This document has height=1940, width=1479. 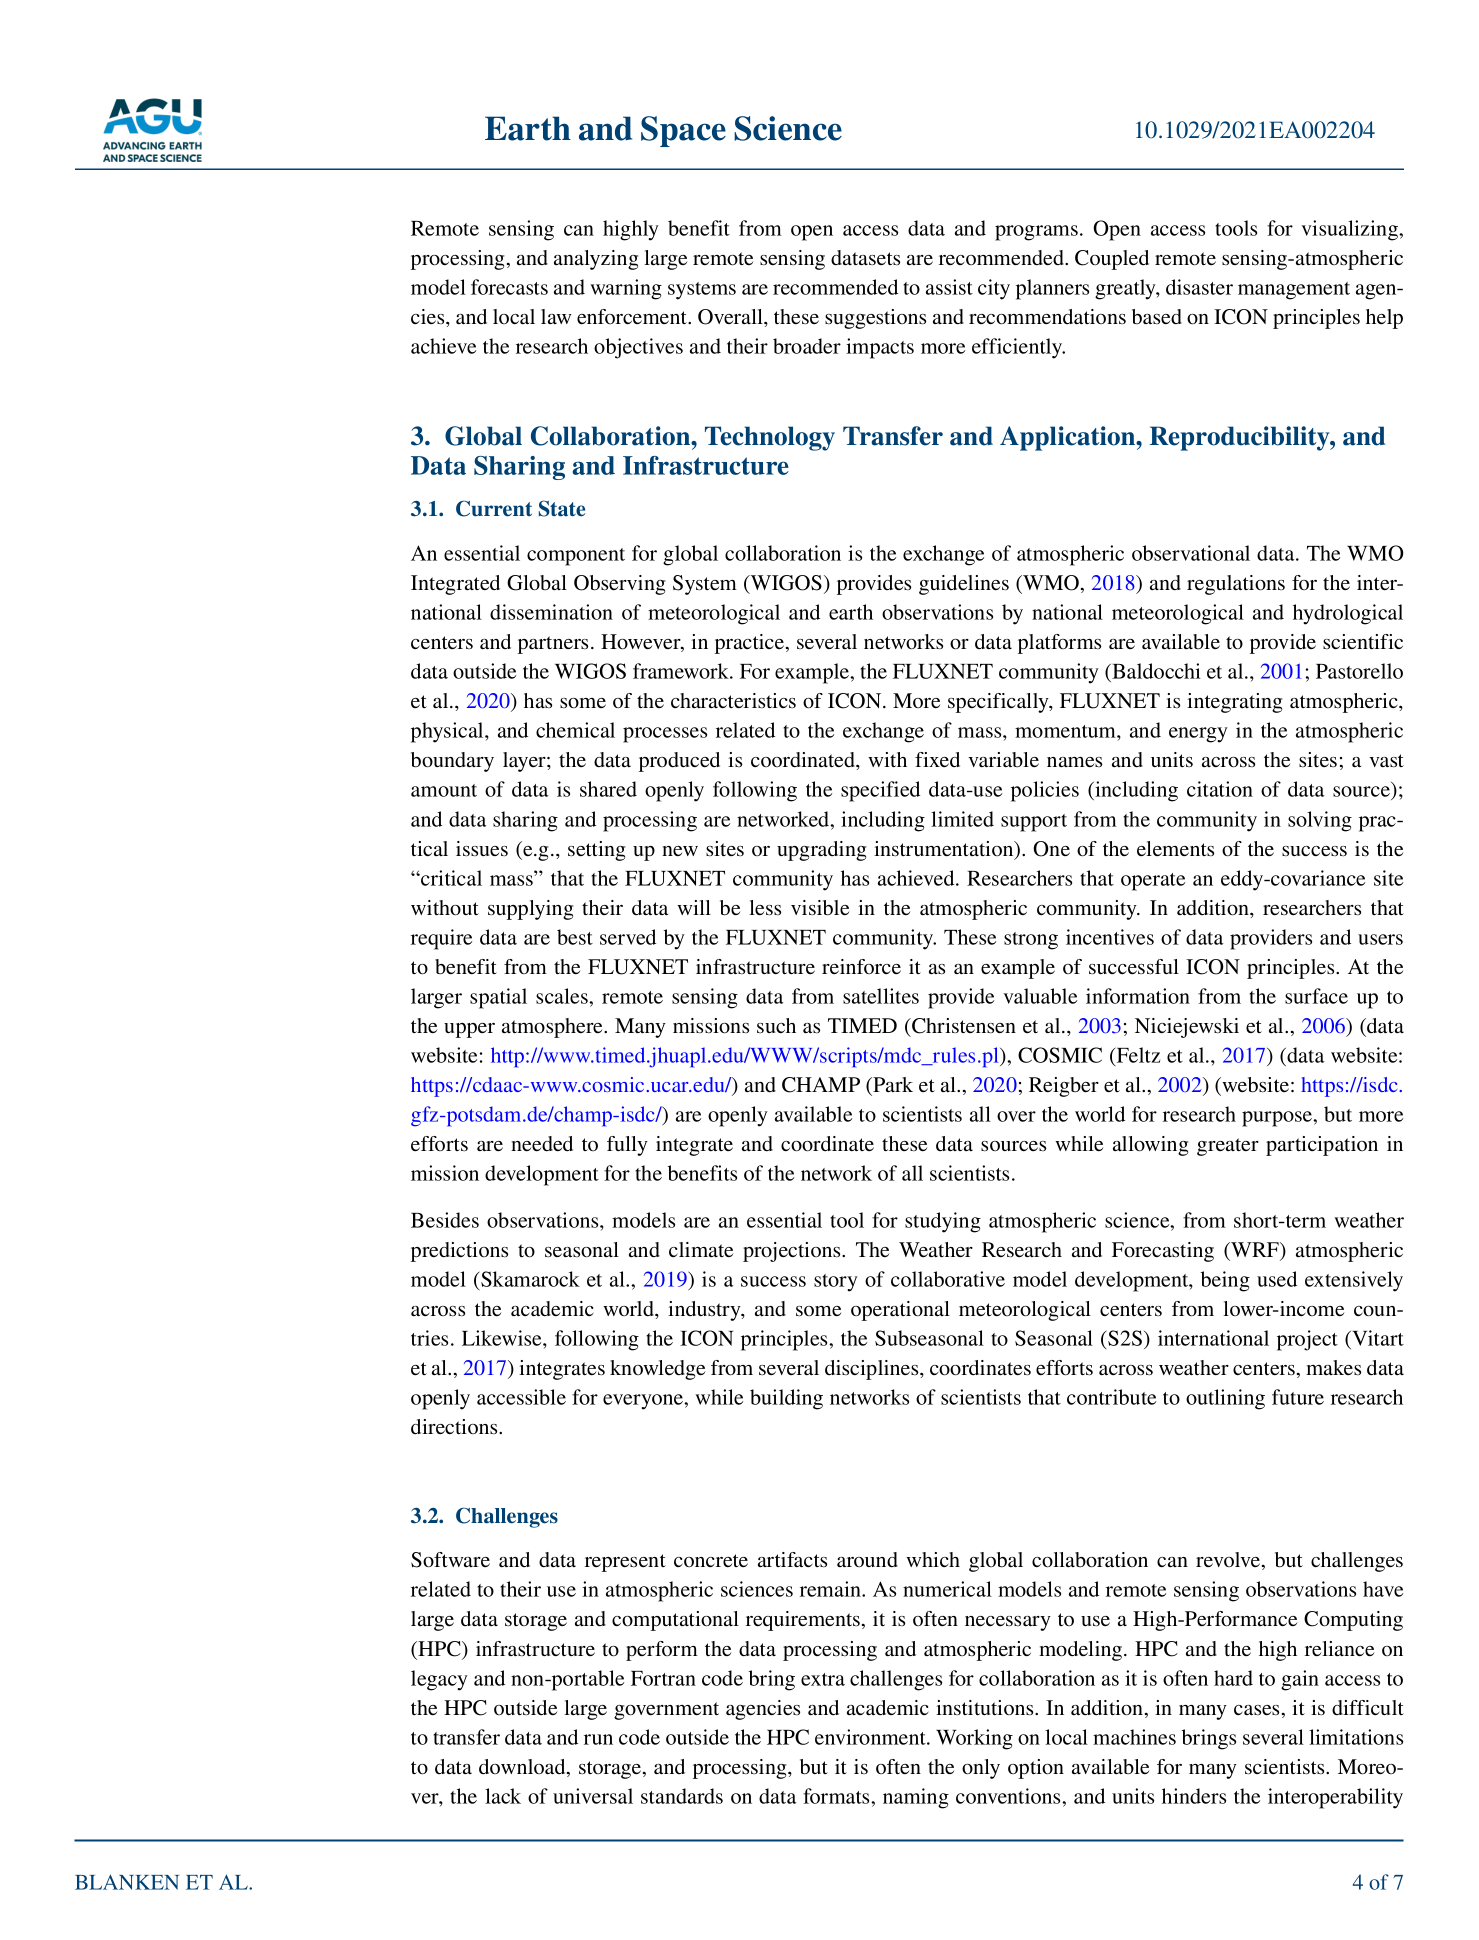 What do you see at coordinates (949, 287) in the document?
I see `assist` at bounding box center [949, 287].
